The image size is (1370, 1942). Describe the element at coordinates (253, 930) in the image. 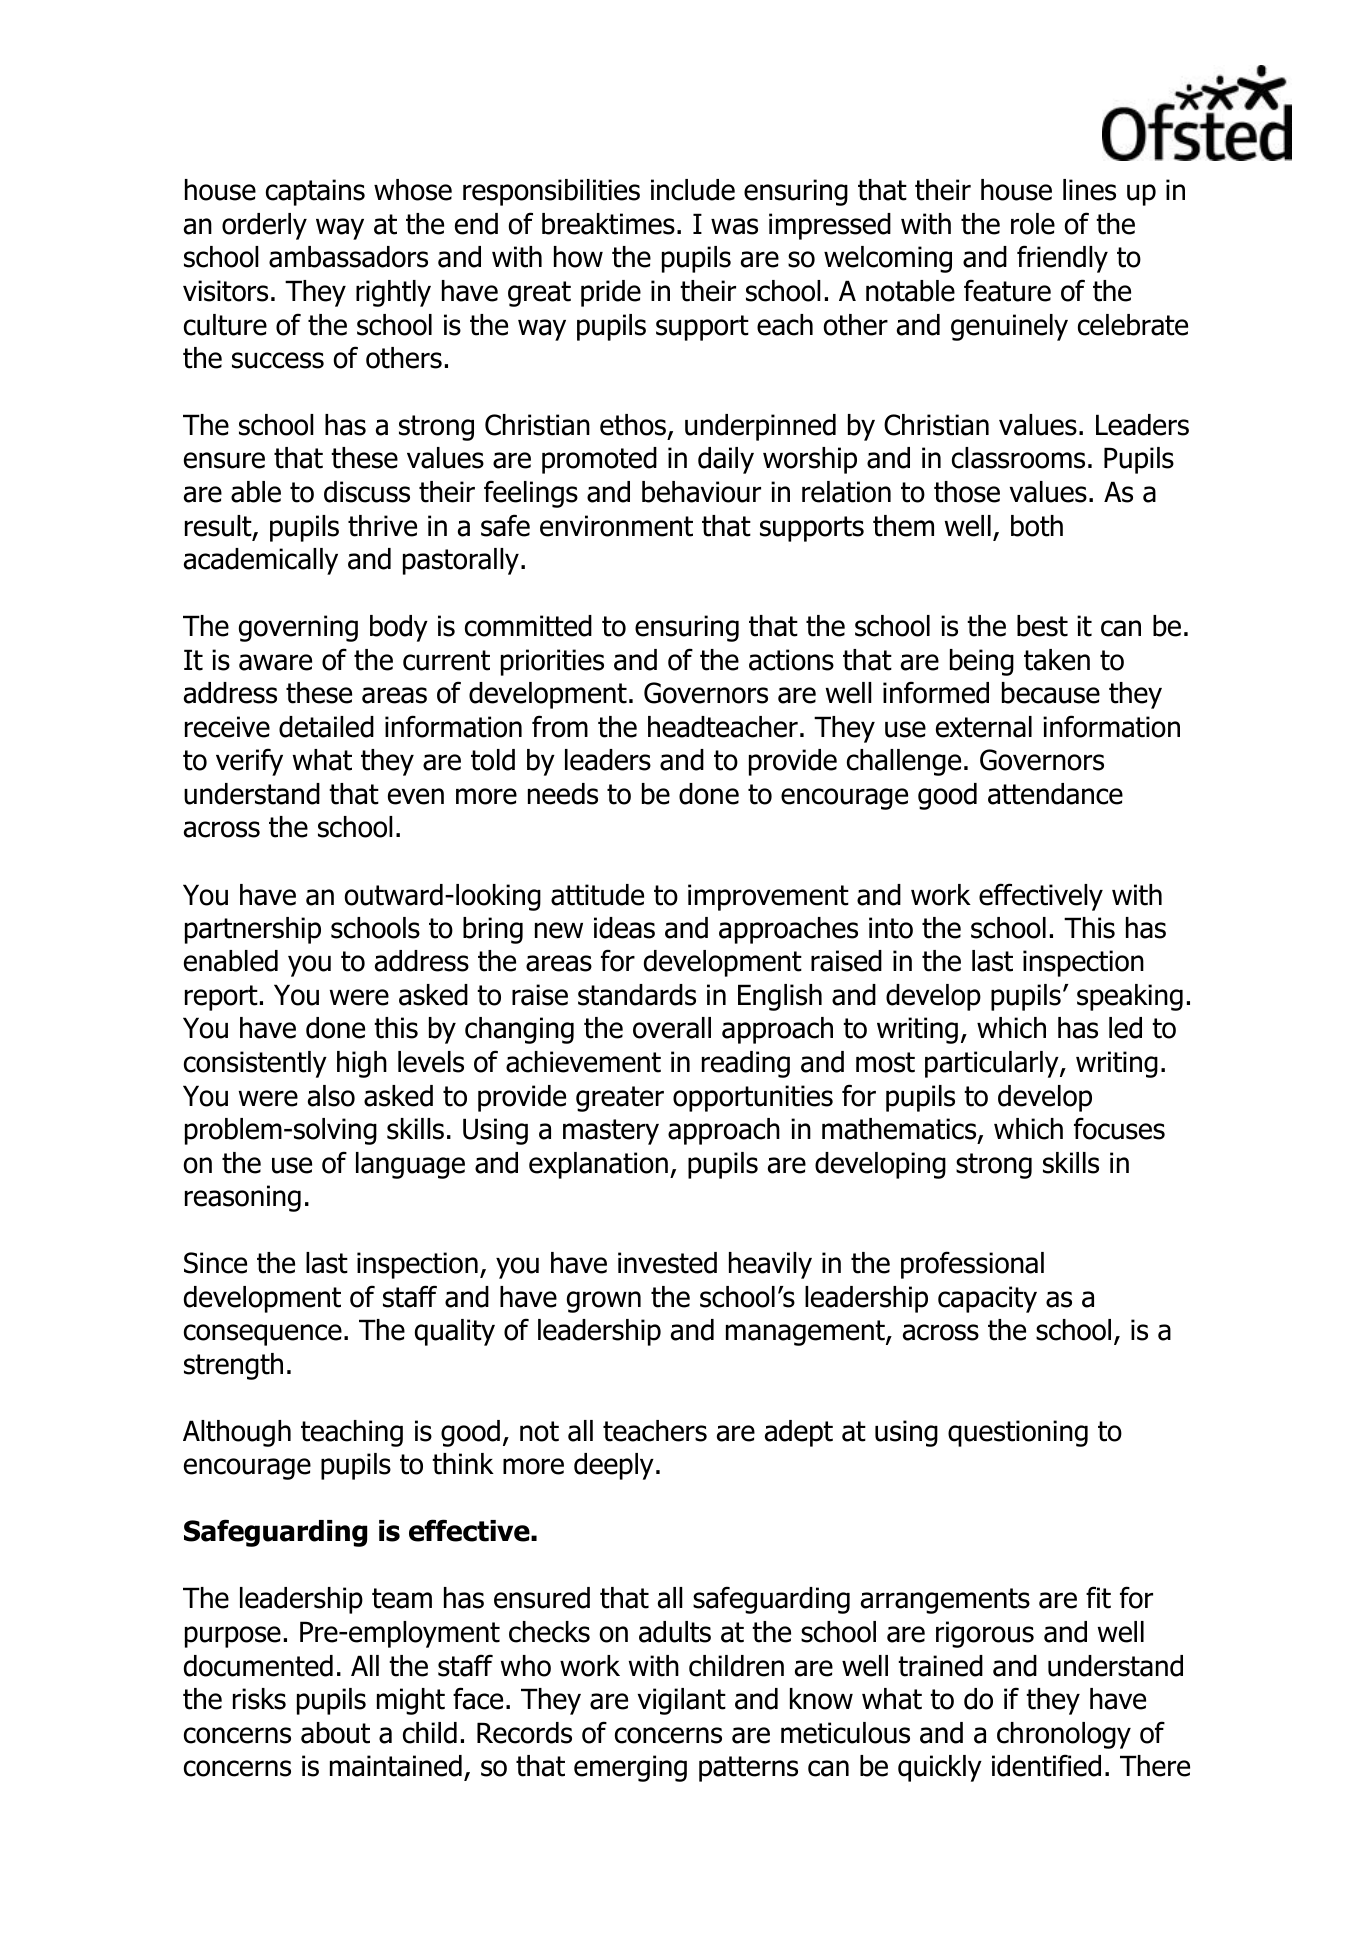

I see `partnership` at that location.
